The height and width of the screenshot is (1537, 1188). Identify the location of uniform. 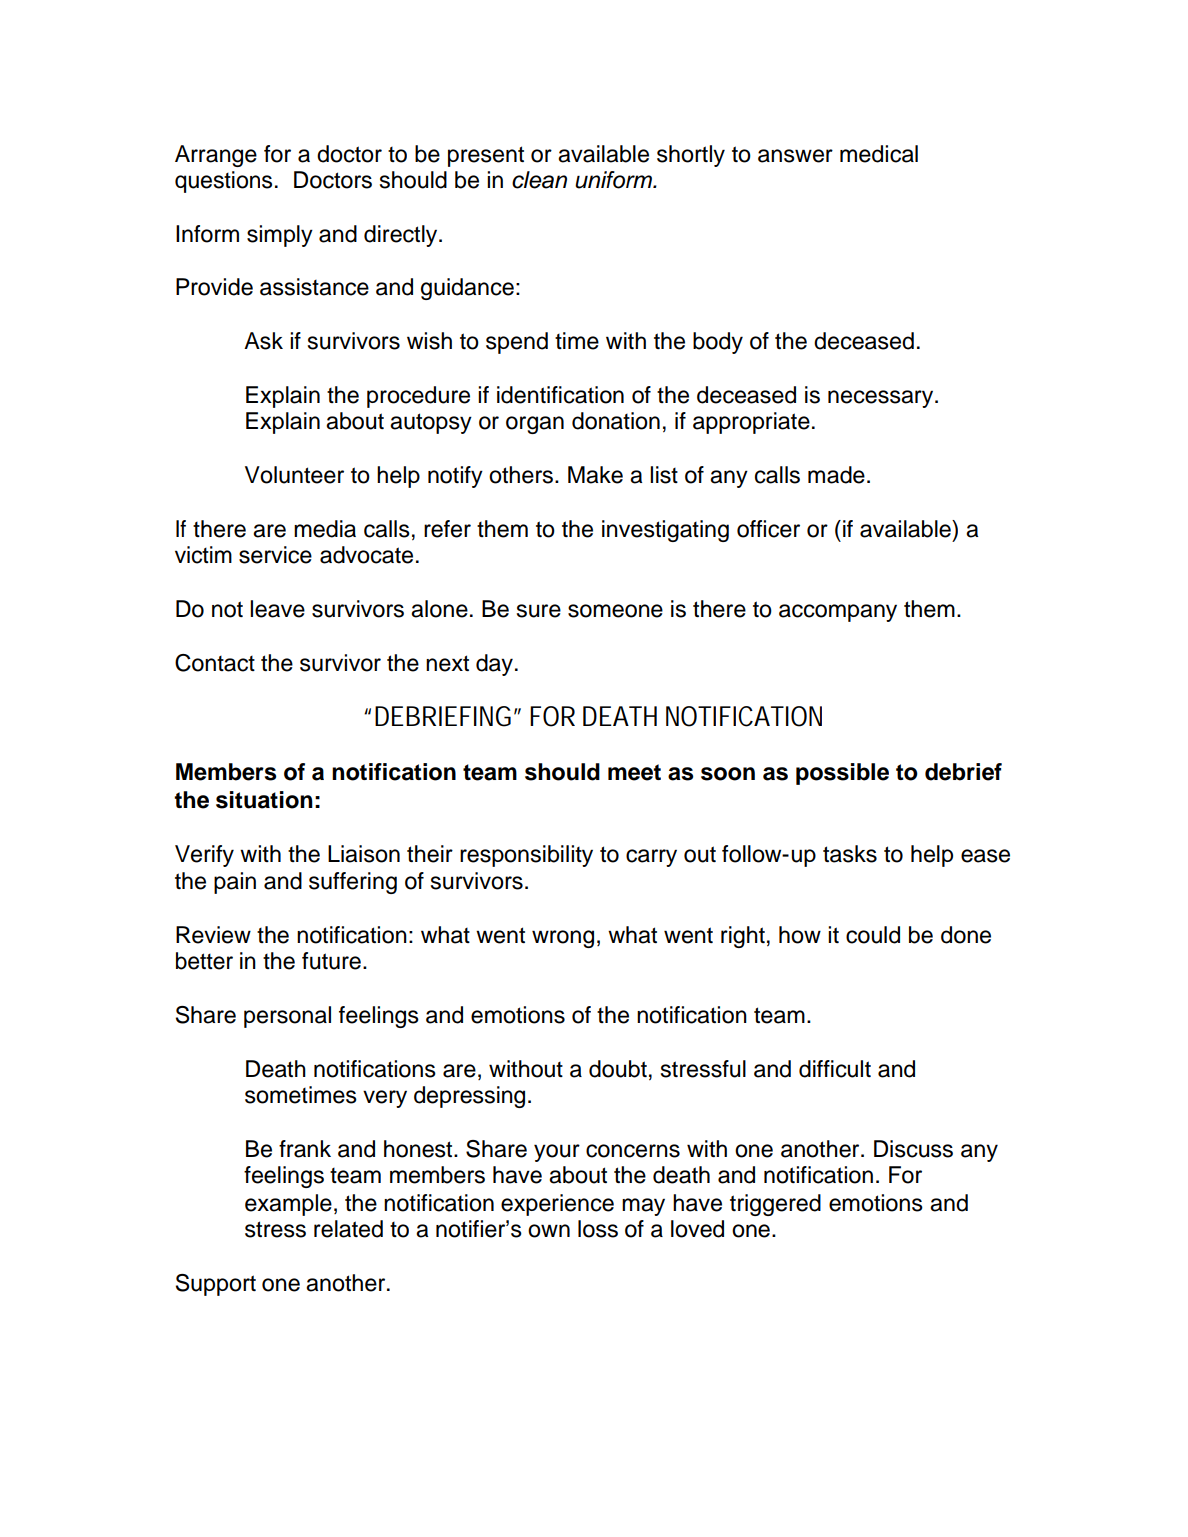
(614, 180).
